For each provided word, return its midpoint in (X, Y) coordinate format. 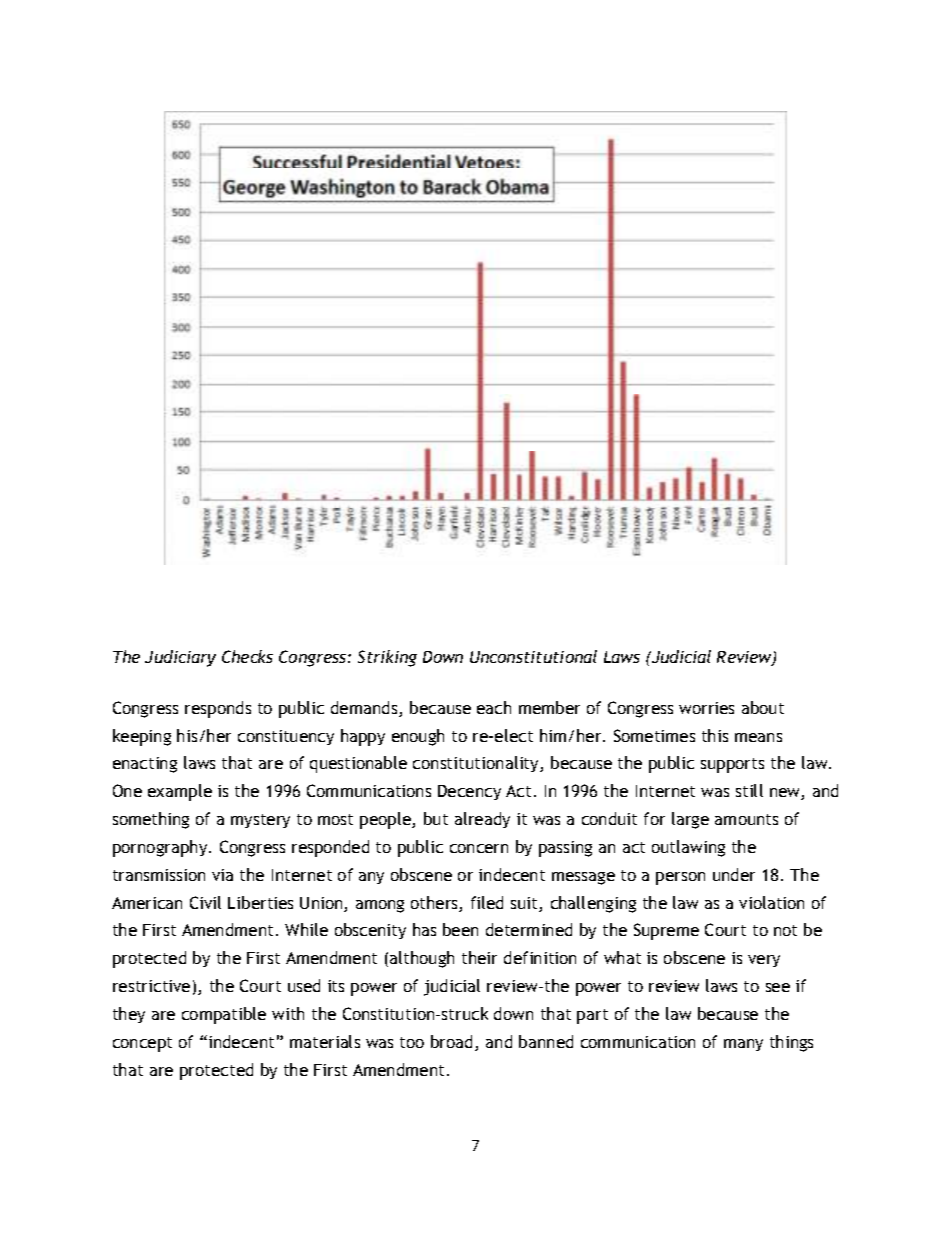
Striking (387, 658)
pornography (161, 848)
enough (418, 737)
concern (479, 848)
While (306, 929)
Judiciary (180, 658)
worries (706, 708)
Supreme (666, 931)
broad (451, 1041)
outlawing (688, 848)
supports (732, 765)
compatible (224, 1015)
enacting (145, 765)
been (460, 929)
